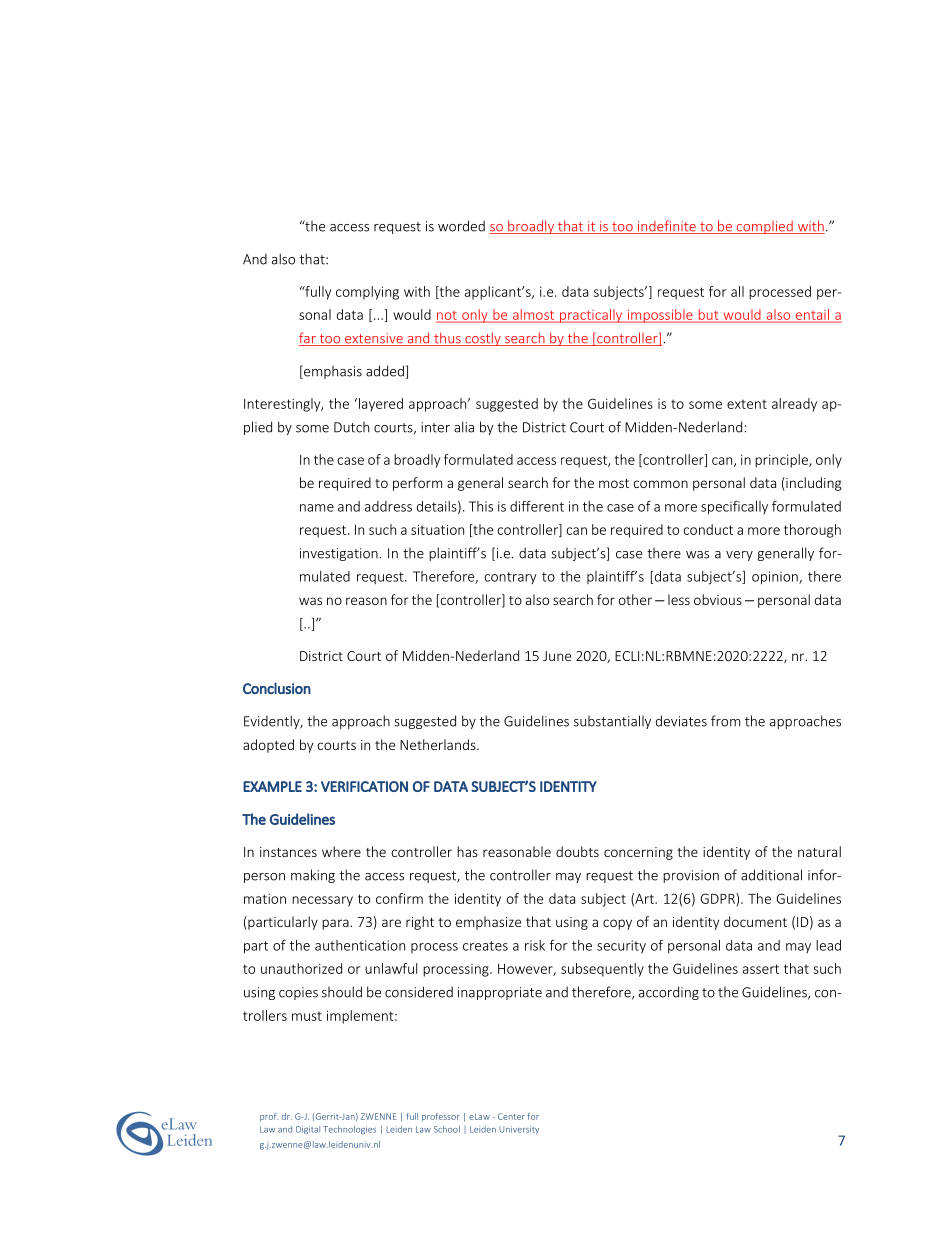 This document has width=952, height=1233. Describe the element at coordinates (349, 1130) in the document. I see `Technologies` at that location.
